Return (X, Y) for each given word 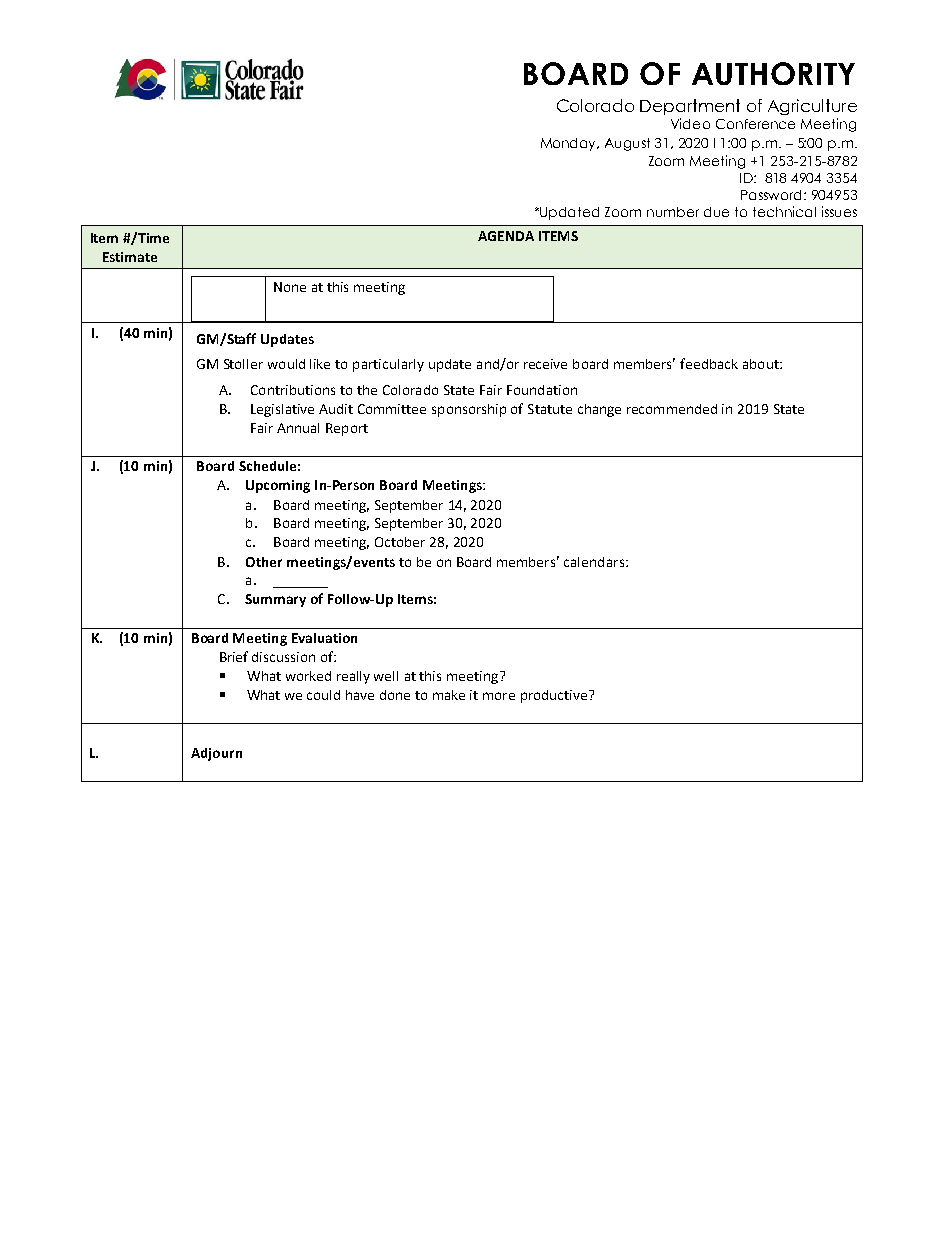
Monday (570, 144)
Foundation (542, 390)
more (499, 696)
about (762, 364)
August (627, 144)
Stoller (243, 364)
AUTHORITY (773, 73)
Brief (234, 656)
